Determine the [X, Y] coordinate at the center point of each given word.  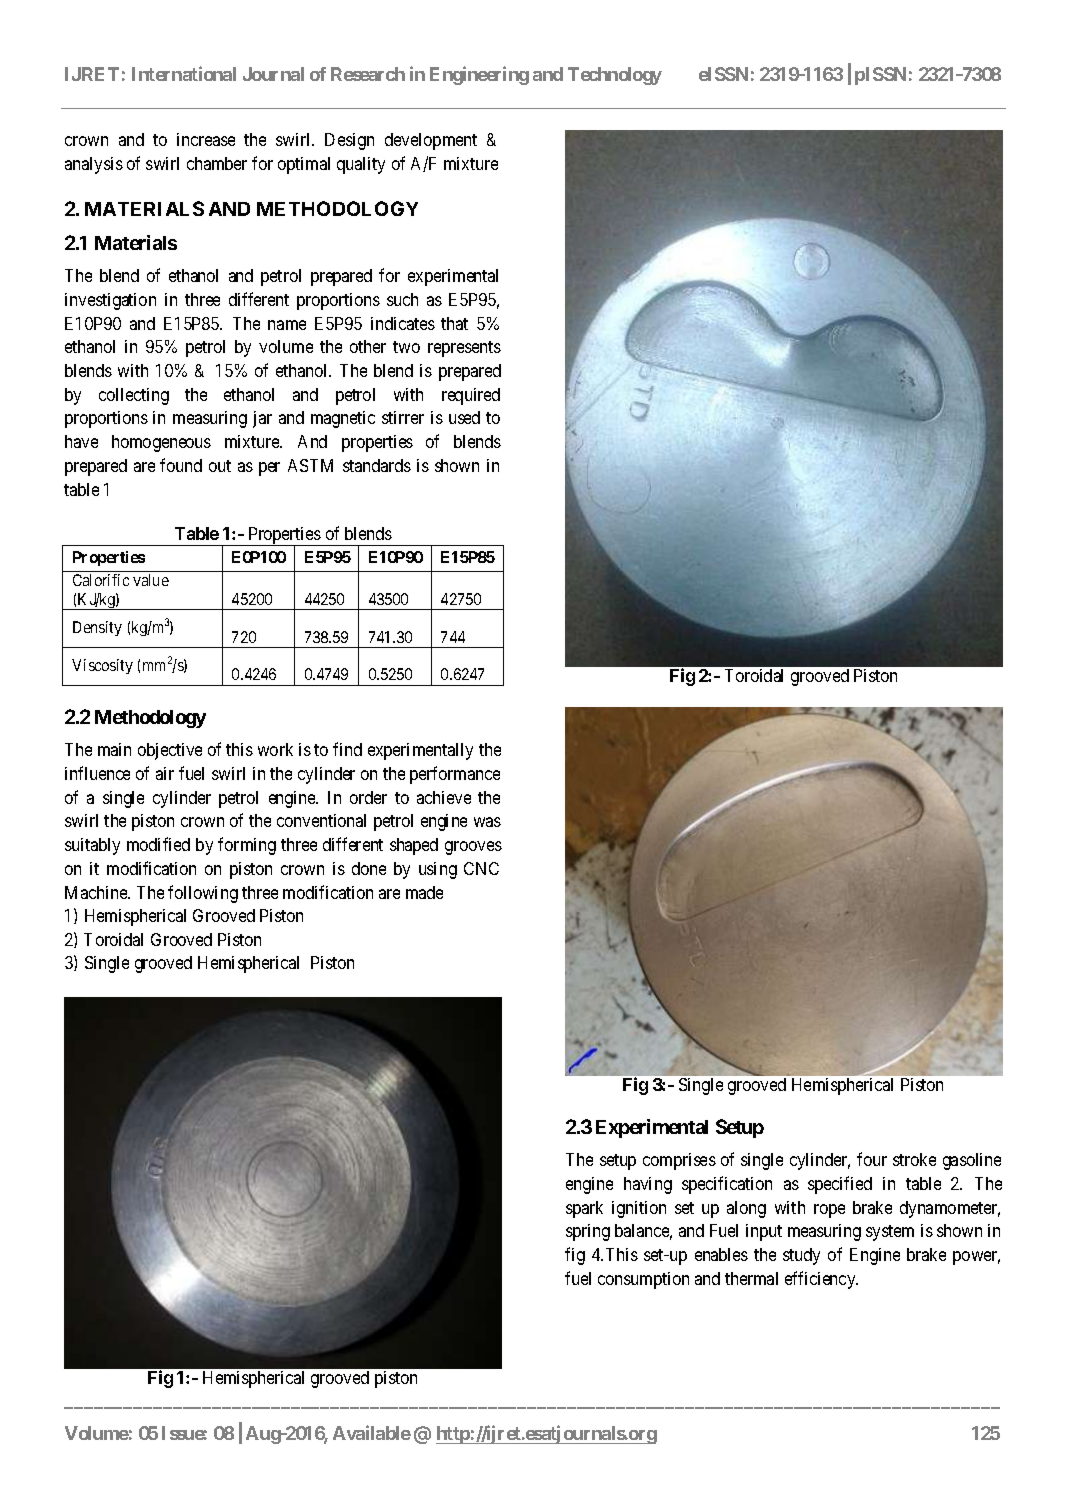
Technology [615, 76]
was [487, 822]
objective [170, 751]
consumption [643, 1280]
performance [455, 775]
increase [206, 139]
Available [372, 1432]
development [431, 141]
